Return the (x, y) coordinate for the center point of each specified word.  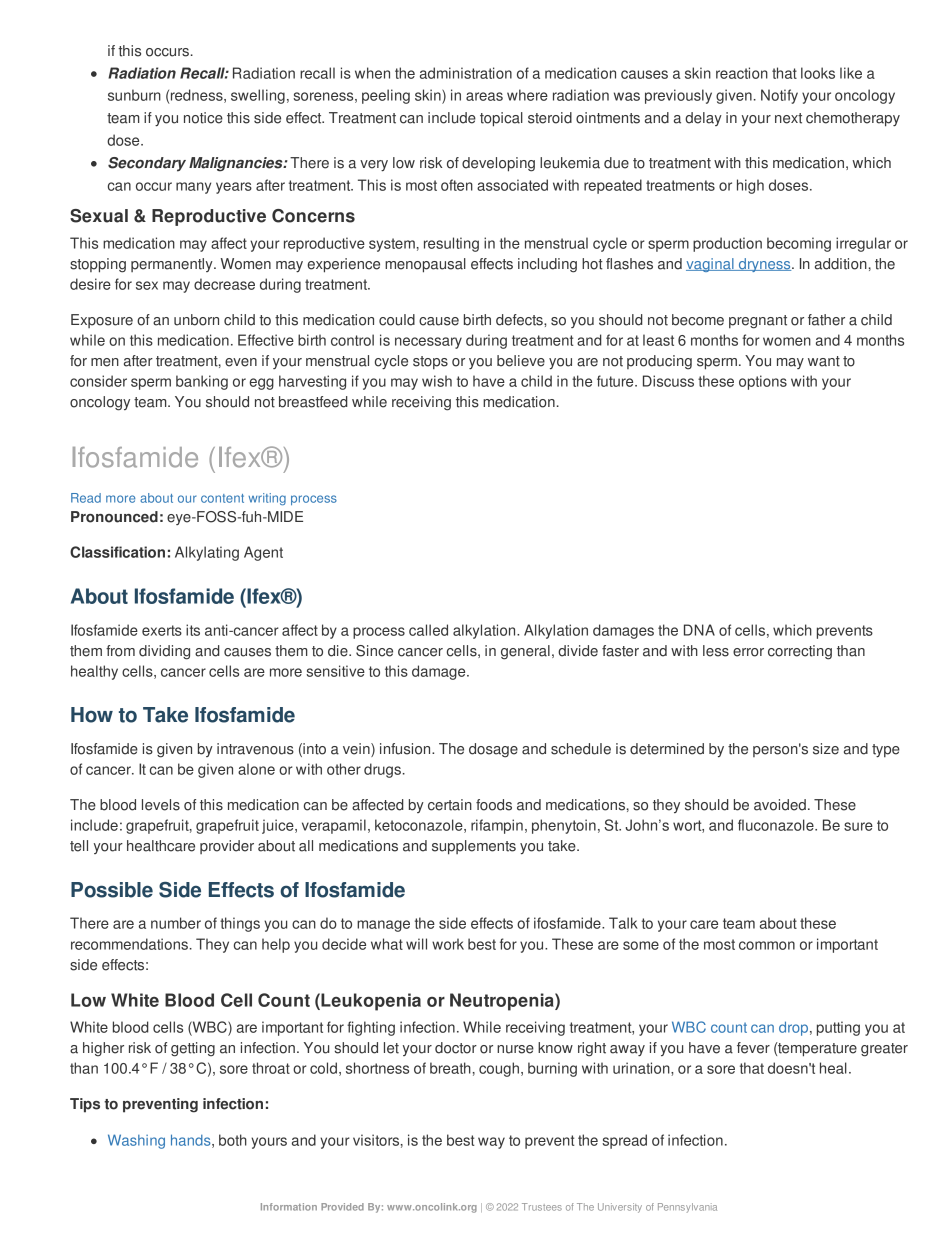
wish (437, 381)
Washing (136, 1141)
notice (203, 118)
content (222, 498)
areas (484, 96)
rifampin (497, 826)
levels (161, 805)
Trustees (542, 1207)
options (763, 382)
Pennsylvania (687, 1208)
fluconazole (777, 825)
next (788, 118)
